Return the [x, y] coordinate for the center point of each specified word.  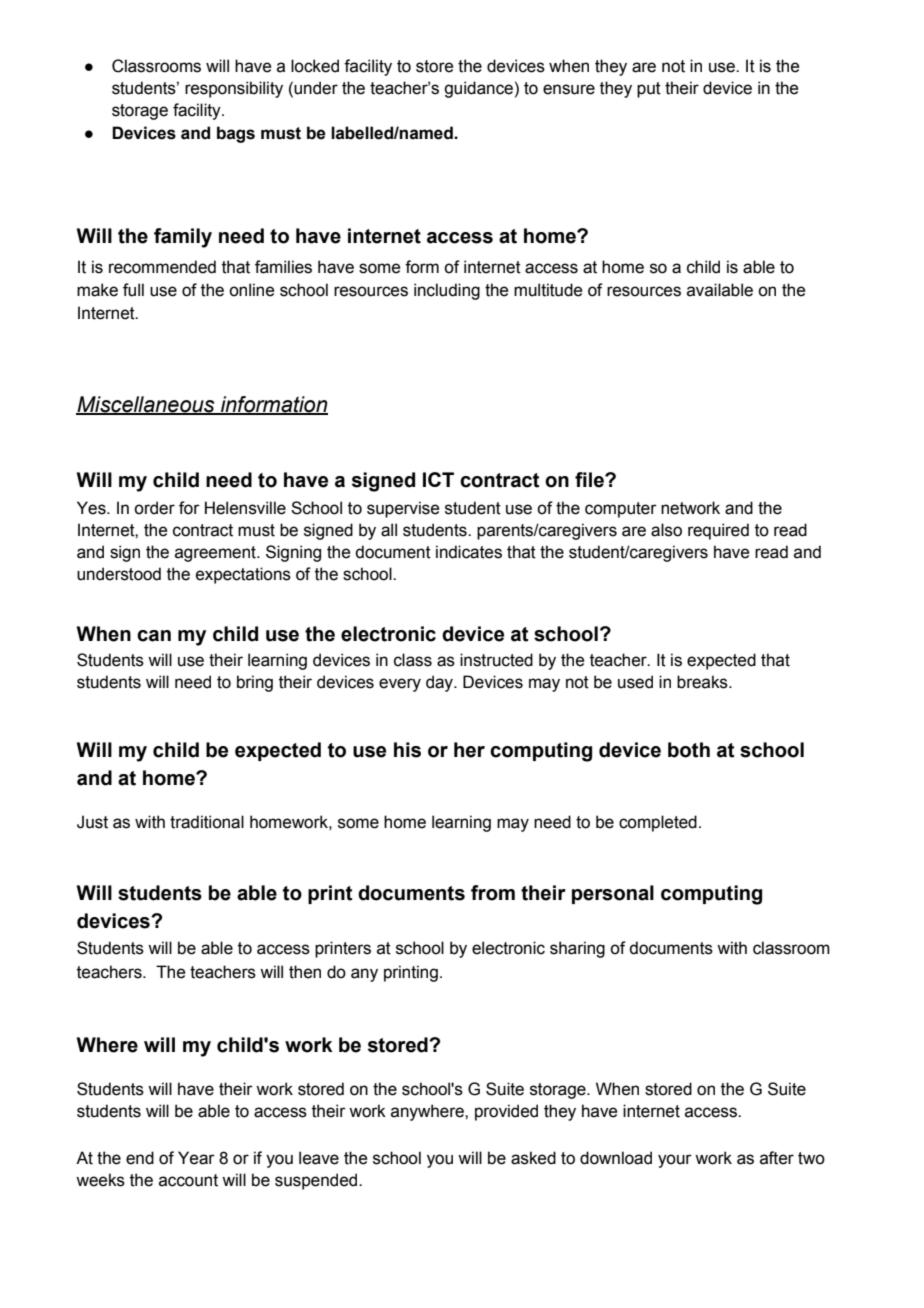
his [407, 750]
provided [506, 1112]
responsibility [234, 89]
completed [658, 823]
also [666, 530]
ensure [569, 89]
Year [196, 1158]
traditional [207, 822]
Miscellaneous [146, 405]
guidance [478, 89]
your [675, 1161]
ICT [438, 479]
